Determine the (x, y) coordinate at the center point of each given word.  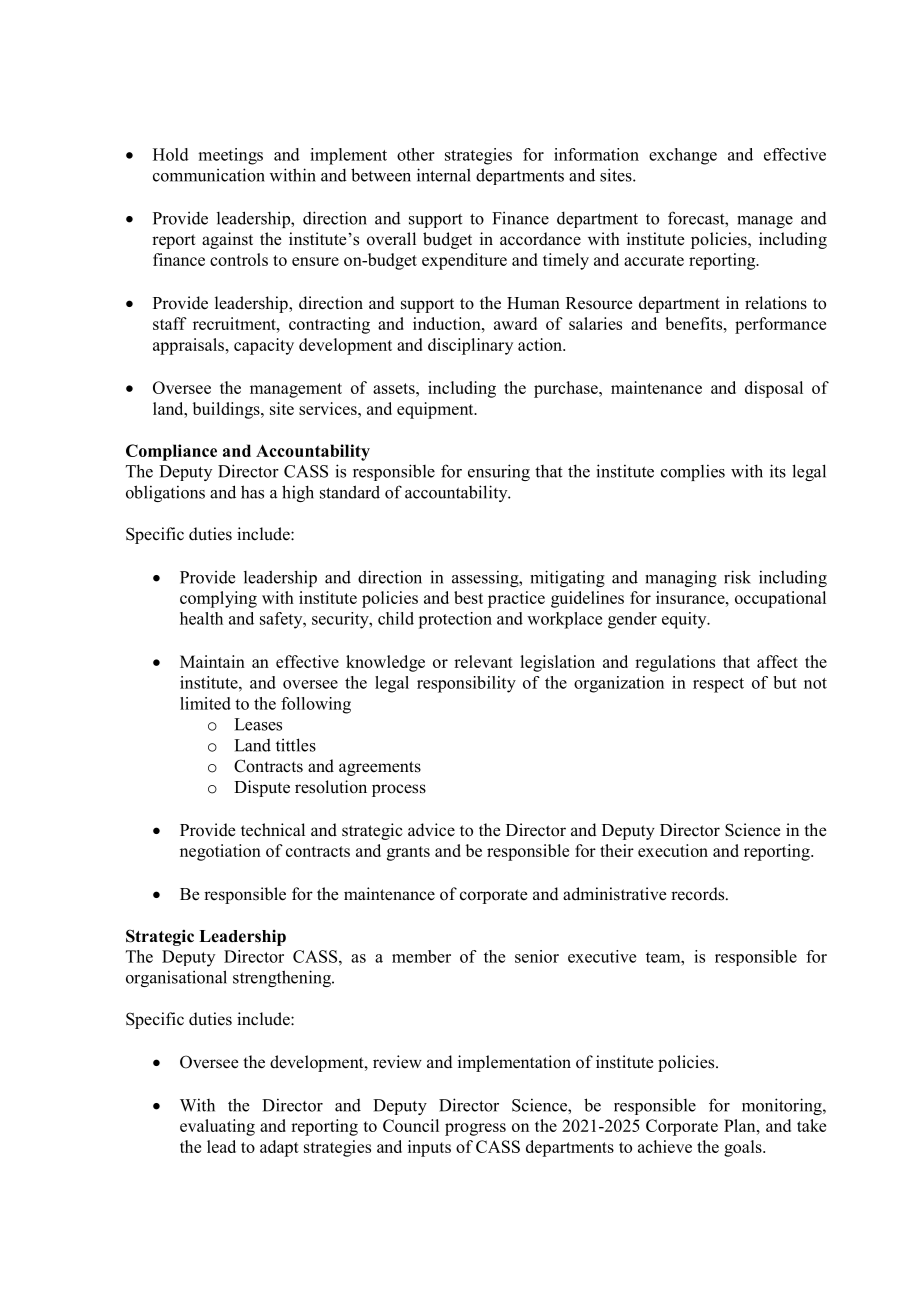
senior (537, 956)
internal (444, 175)
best (468, 597)
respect (718, 685)
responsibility (466, 684)
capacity (264, 346)
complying (218, 599)
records (699, 894)
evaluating (217, 1127)
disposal (774, 389)
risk (737, 577)
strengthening (283, 978)
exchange (683, 156)
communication (209, 175)
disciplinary (470, 346)
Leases (258, 724)
